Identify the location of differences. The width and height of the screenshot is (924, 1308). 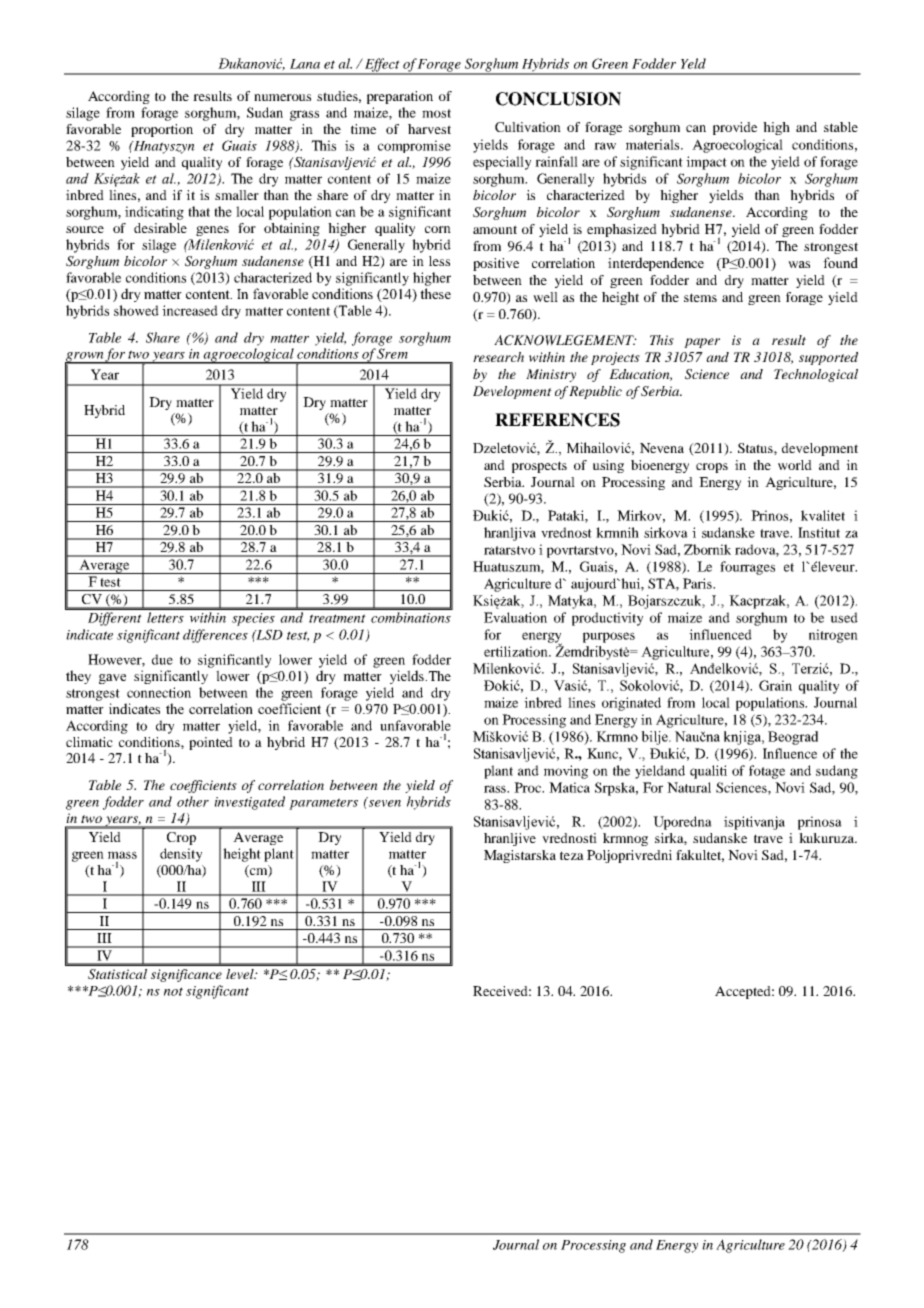
(215, 636).
